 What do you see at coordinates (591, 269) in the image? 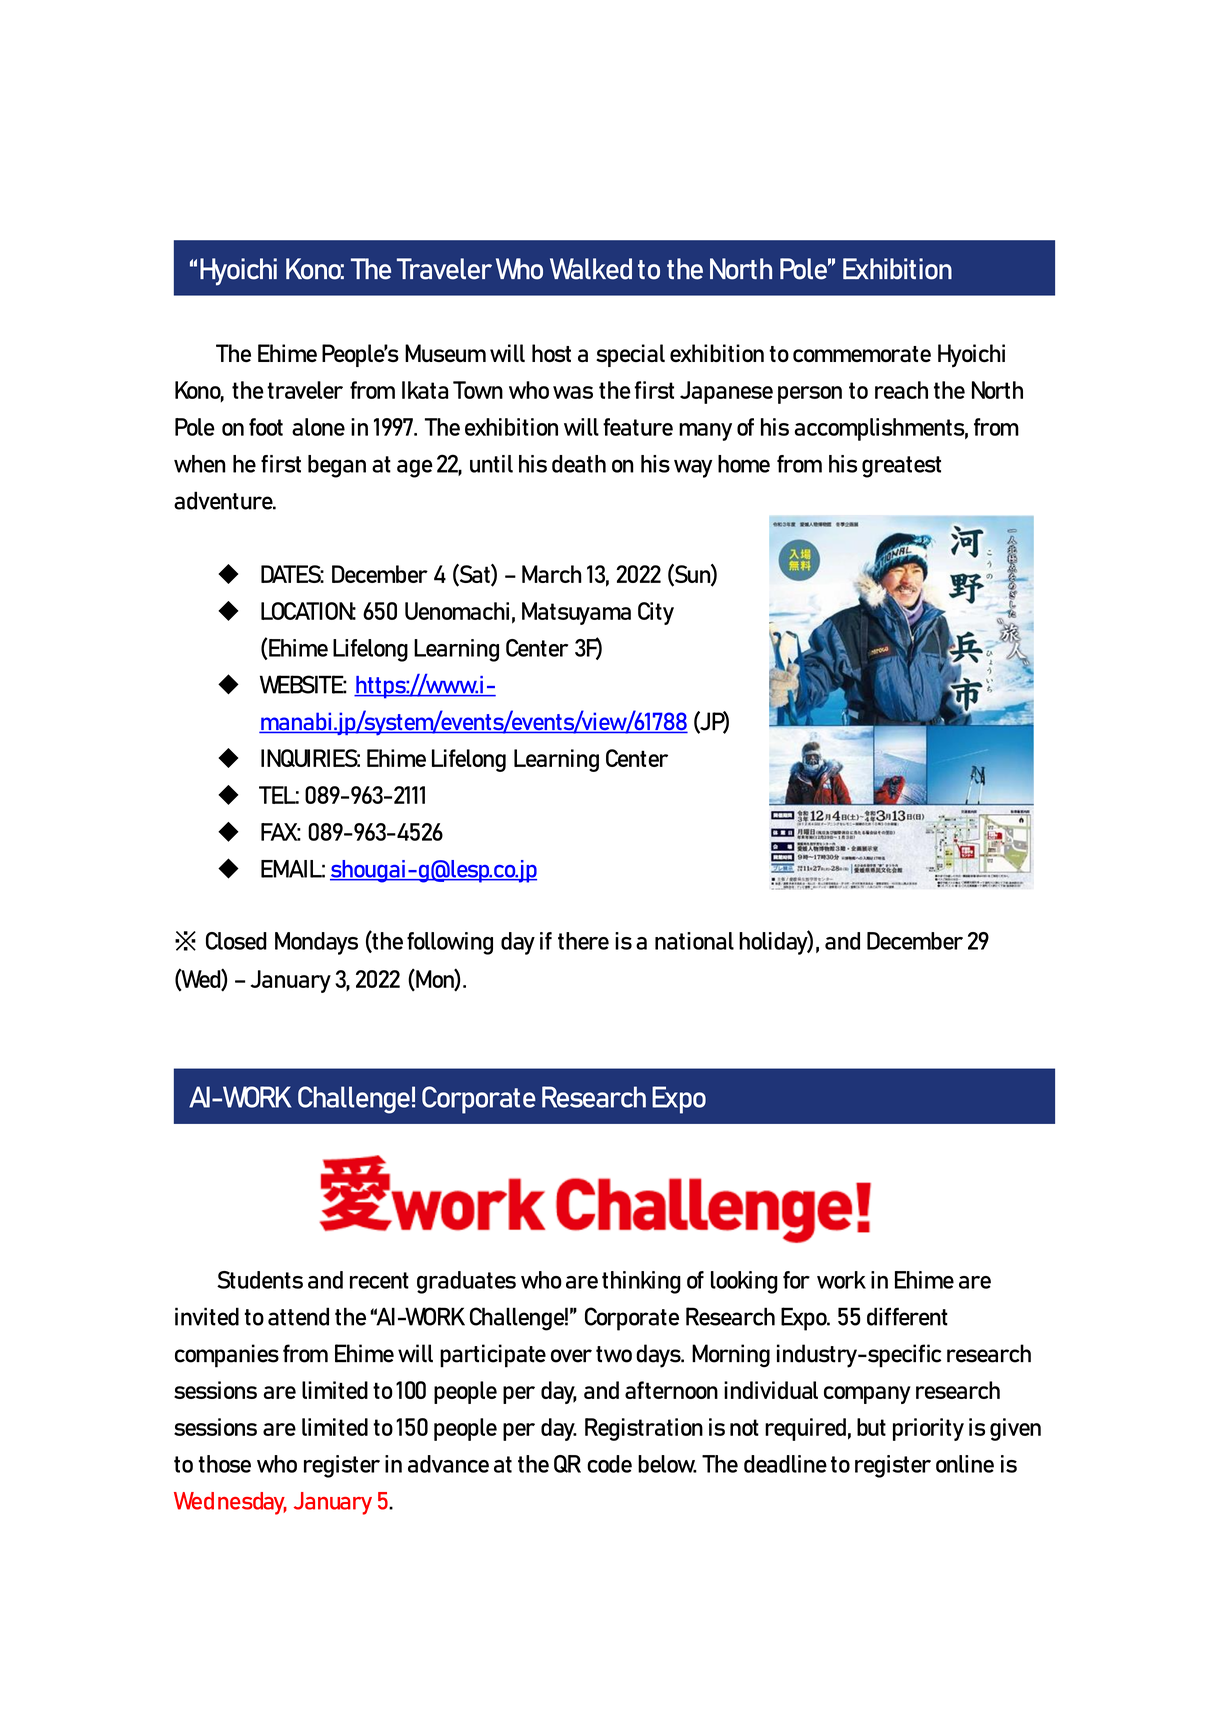
I see `Walked` at bounding box center [591, 269].
